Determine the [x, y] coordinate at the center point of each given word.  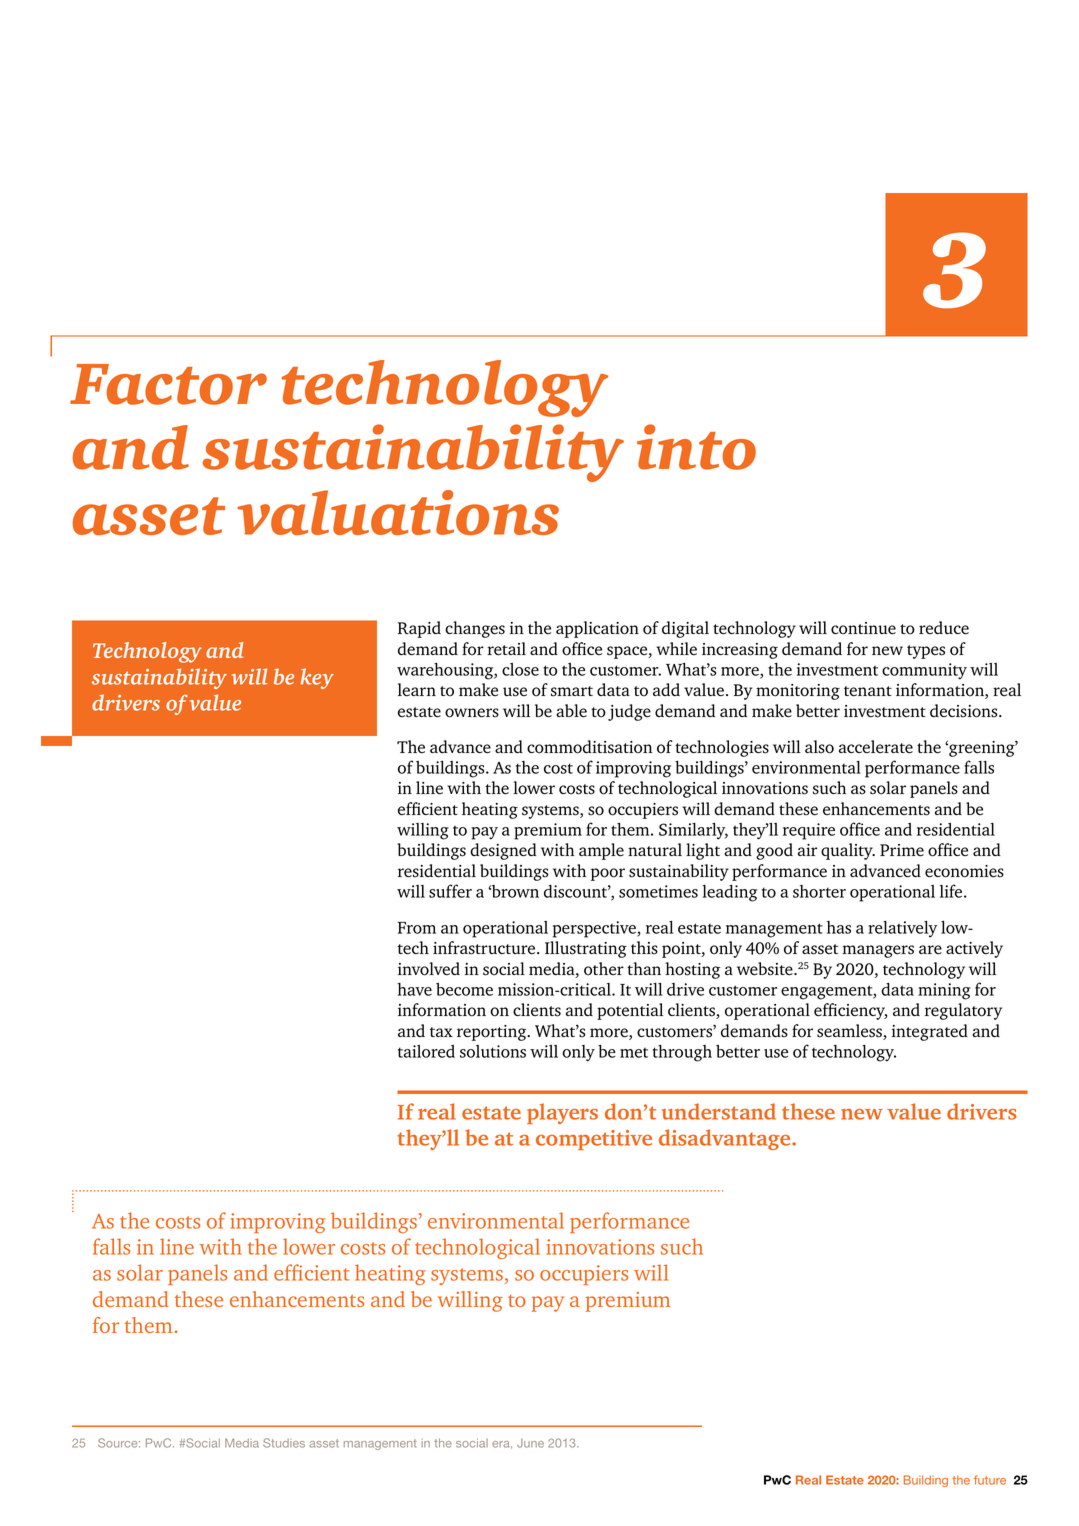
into [696, 447]
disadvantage [726, 1139]
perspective [595, 929]
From [416, 928]
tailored [426, 1051]
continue [863, 628]
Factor [168, 384]
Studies [284, 1443]
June [530, 1443]
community [924, 671]
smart [572, 691]
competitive [594, 1140]
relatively [903, 929]
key [317, 678]
